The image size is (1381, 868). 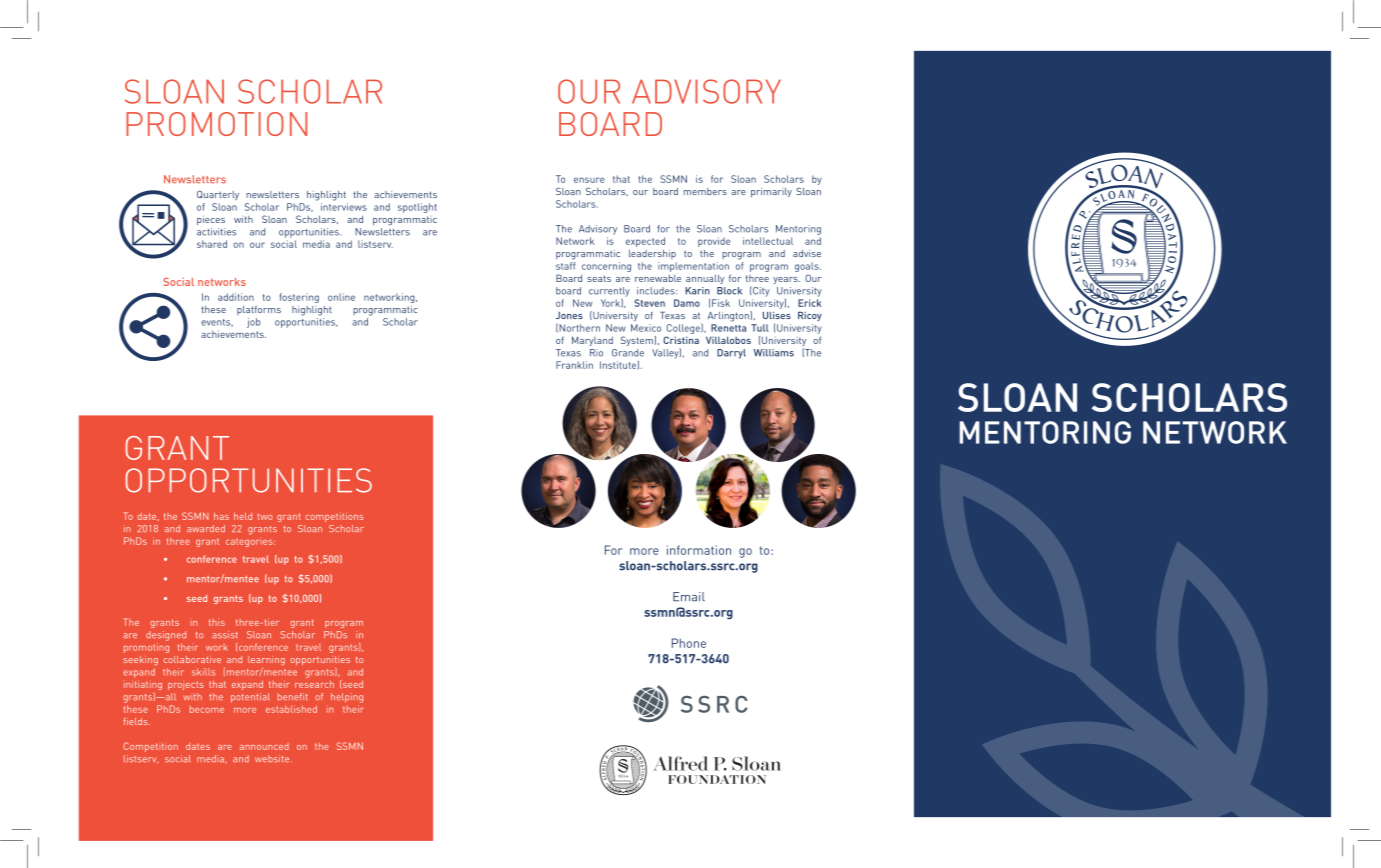 What do you see at coordinates (212, 244) in the image?
I see `shared` at bounding box center [212, 244].
